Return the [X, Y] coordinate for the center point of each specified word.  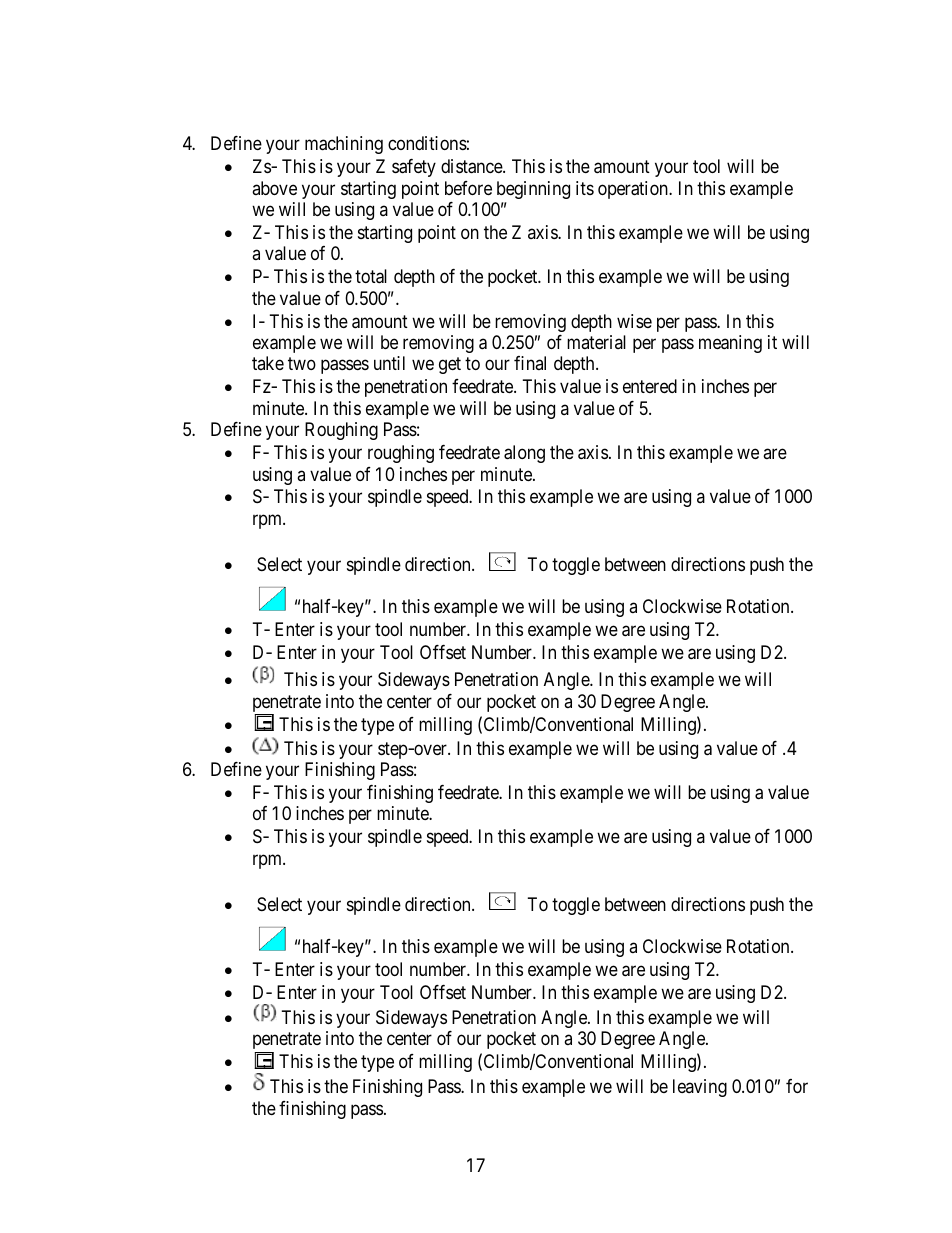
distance [472, 166]
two [302, 364]
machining [344, 145]
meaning [730, 344]
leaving [700, 1088]
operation [634, 190]
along [524, 454]
